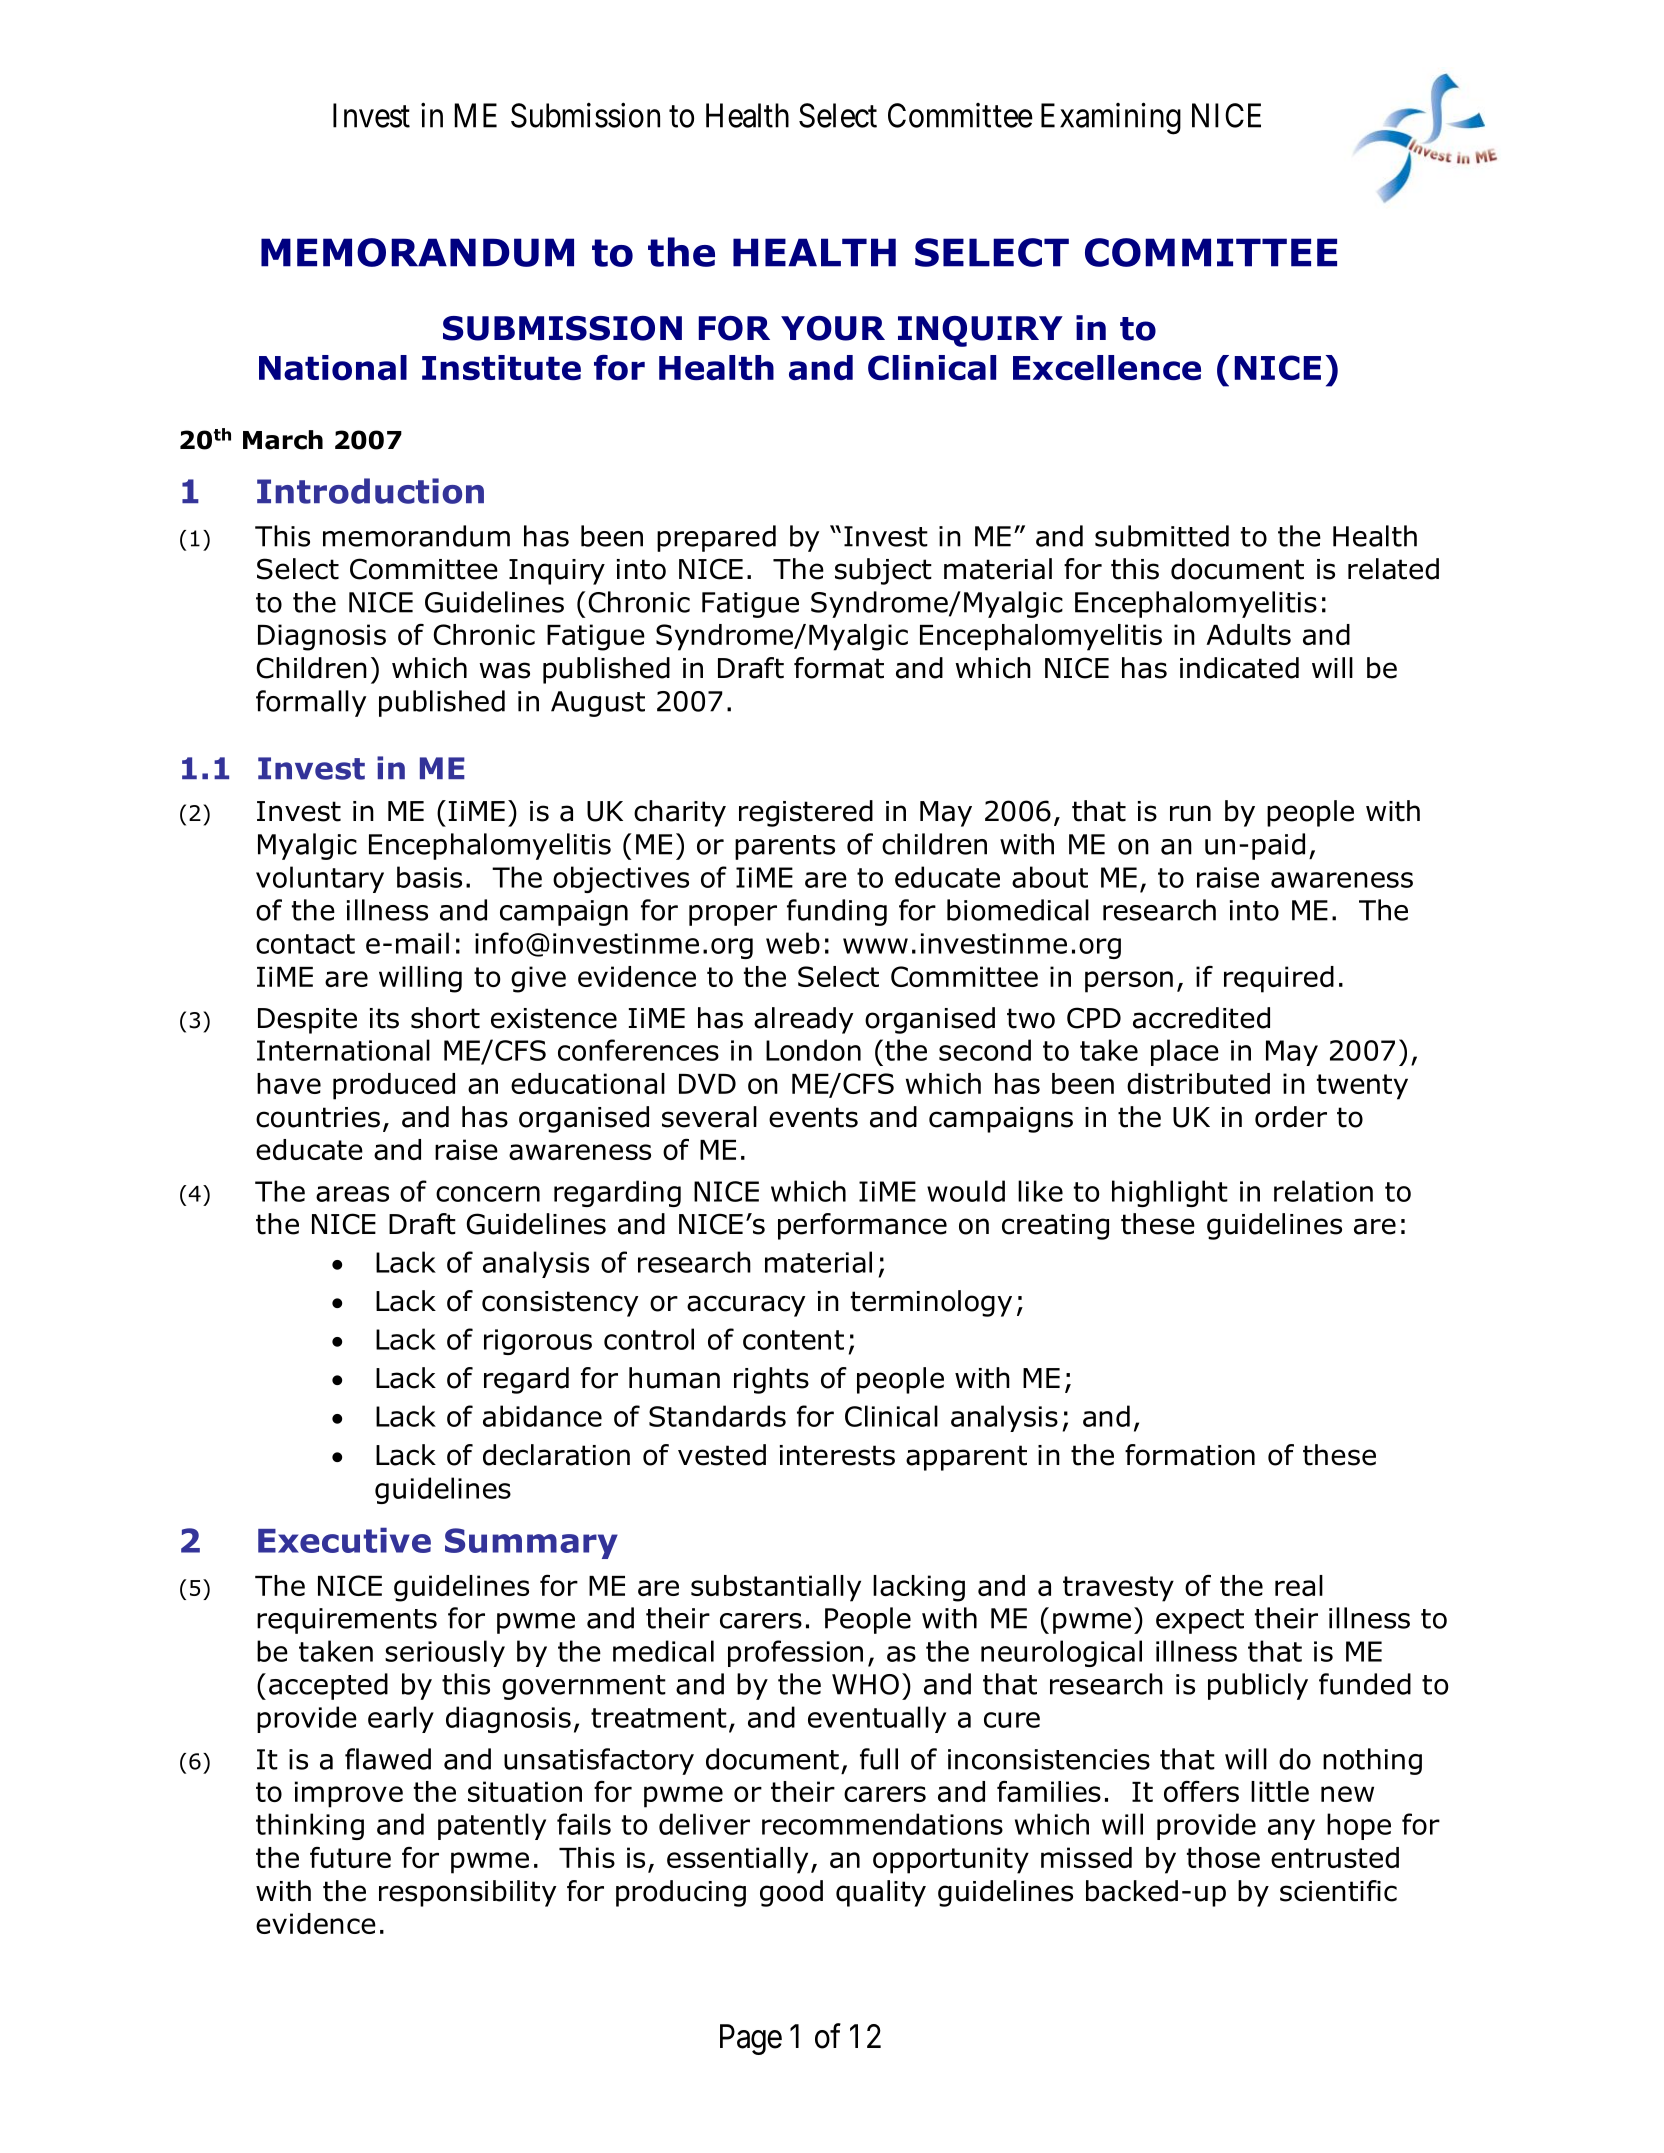  What do you see at coordinates (468, 1893) in the screenshot?
I see `responsibility` at bounding box center [468, 1893].
